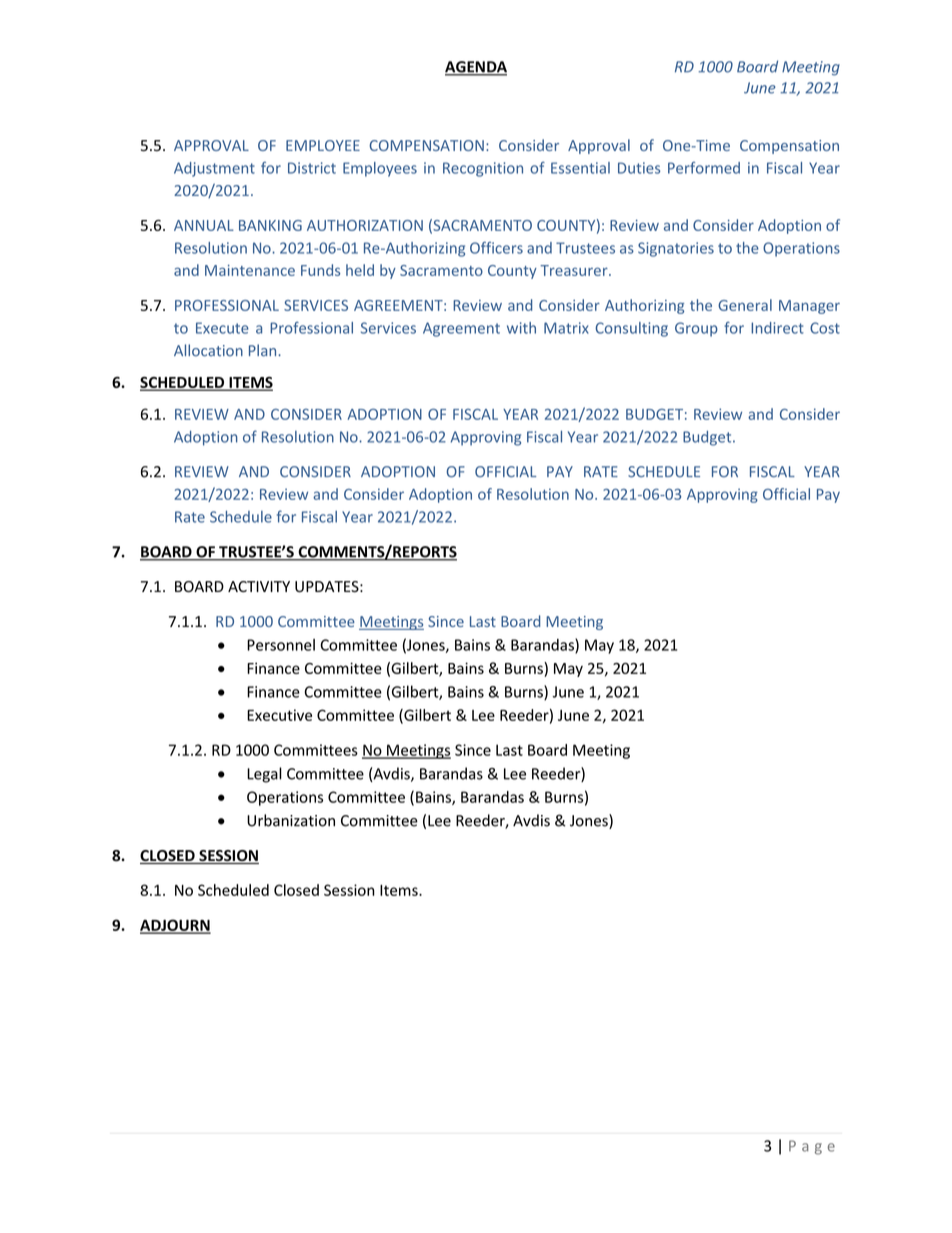 This screenshot has height=1233, width=952. I want to click on Performed, so click(704, 168).
